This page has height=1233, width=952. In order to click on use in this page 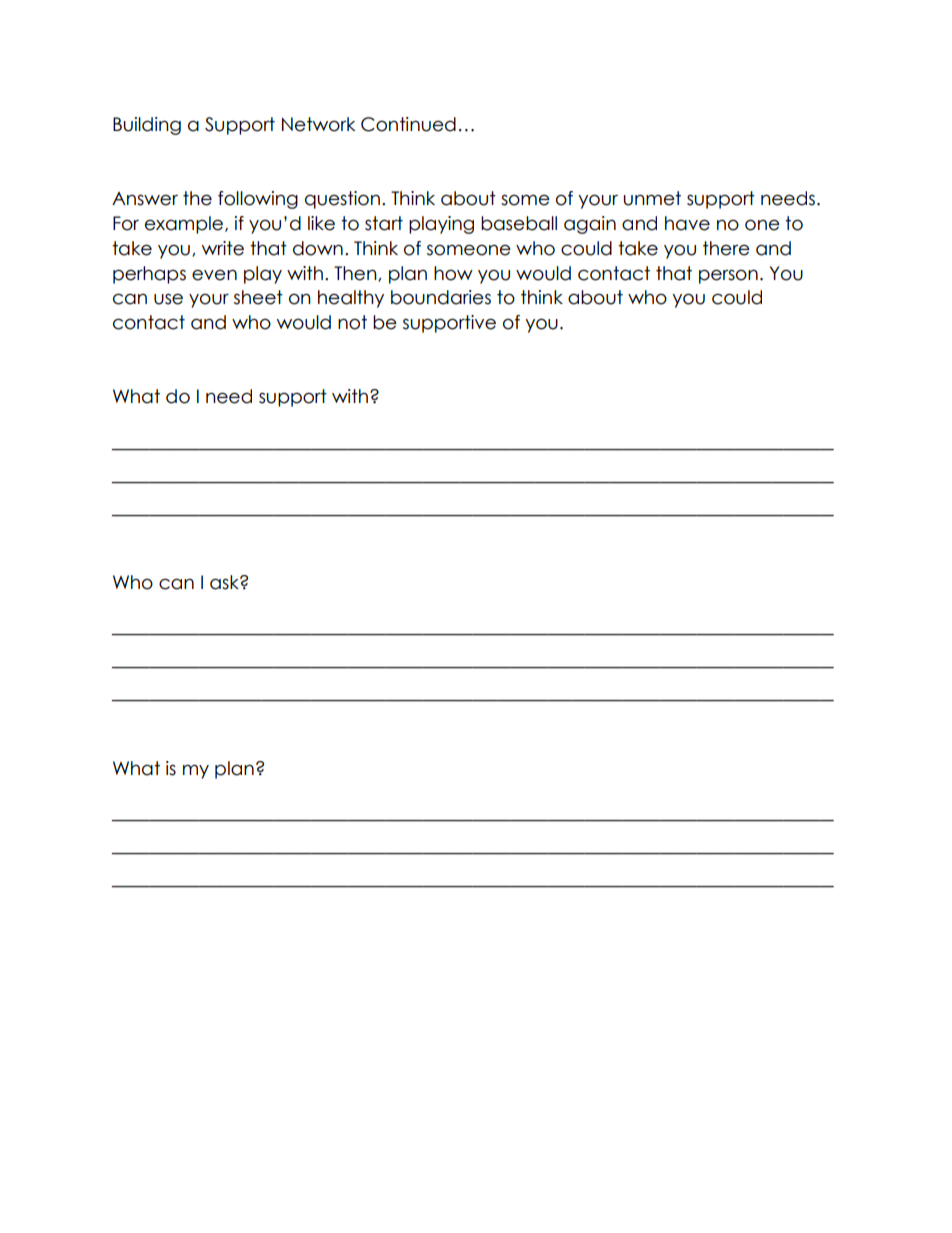, I will do `click(168, 299)`.
